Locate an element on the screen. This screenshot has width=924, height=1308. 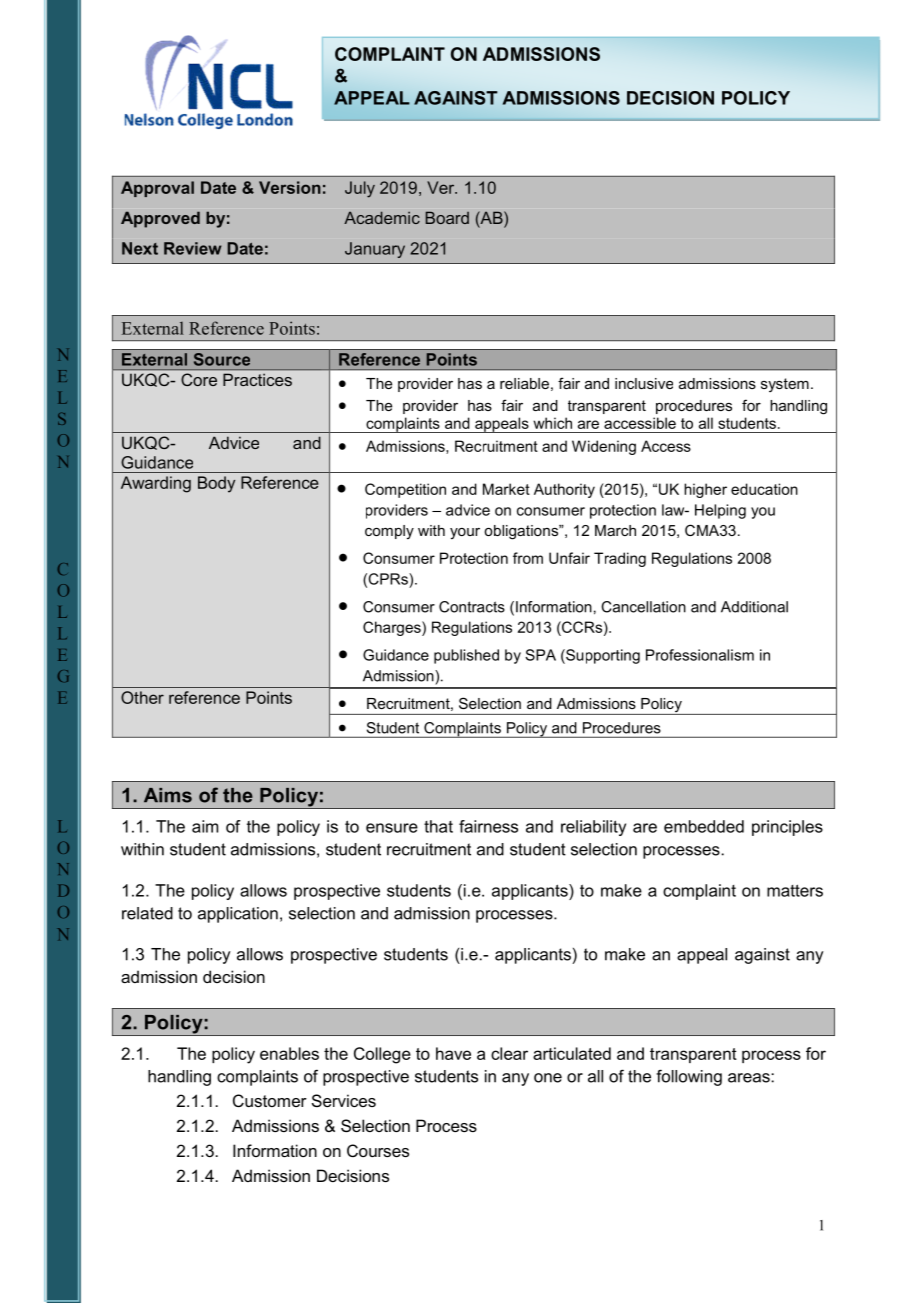
Review is located at coordinates (193, 248).
